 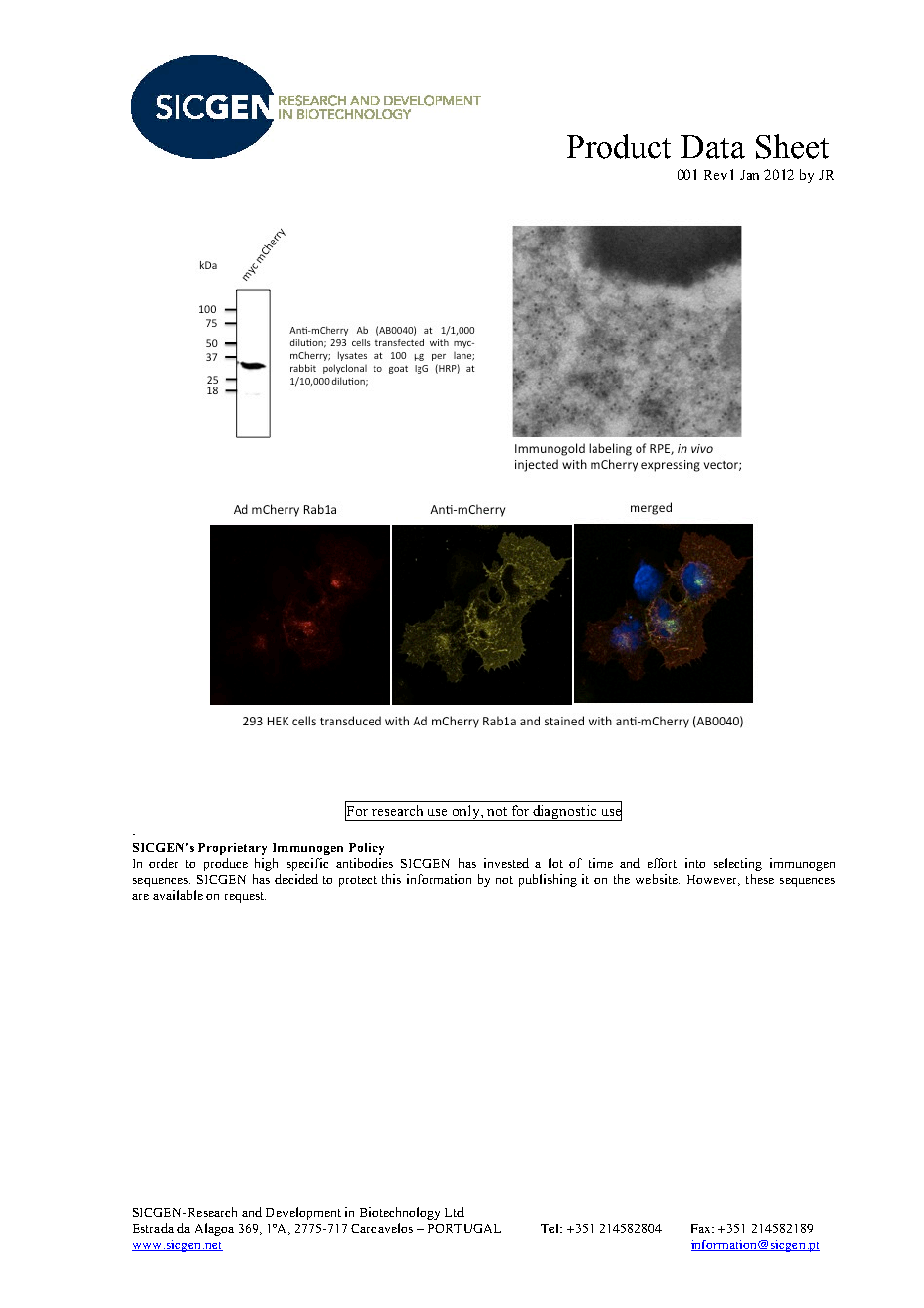 I want to click on Product, so click(x=619, y=146).
